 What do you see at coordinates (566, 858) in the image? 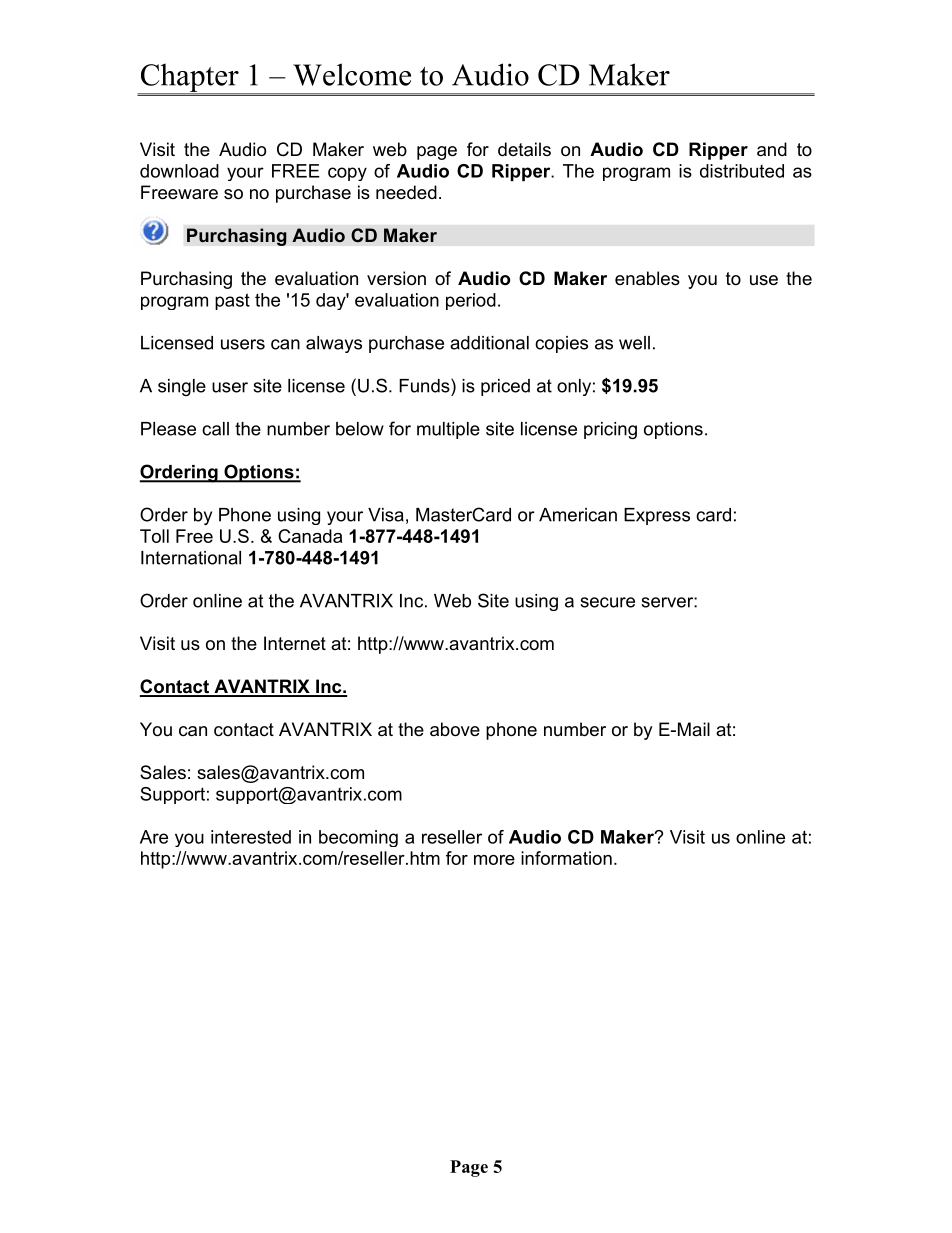
I see `information` at bounding box center [566, 858].
